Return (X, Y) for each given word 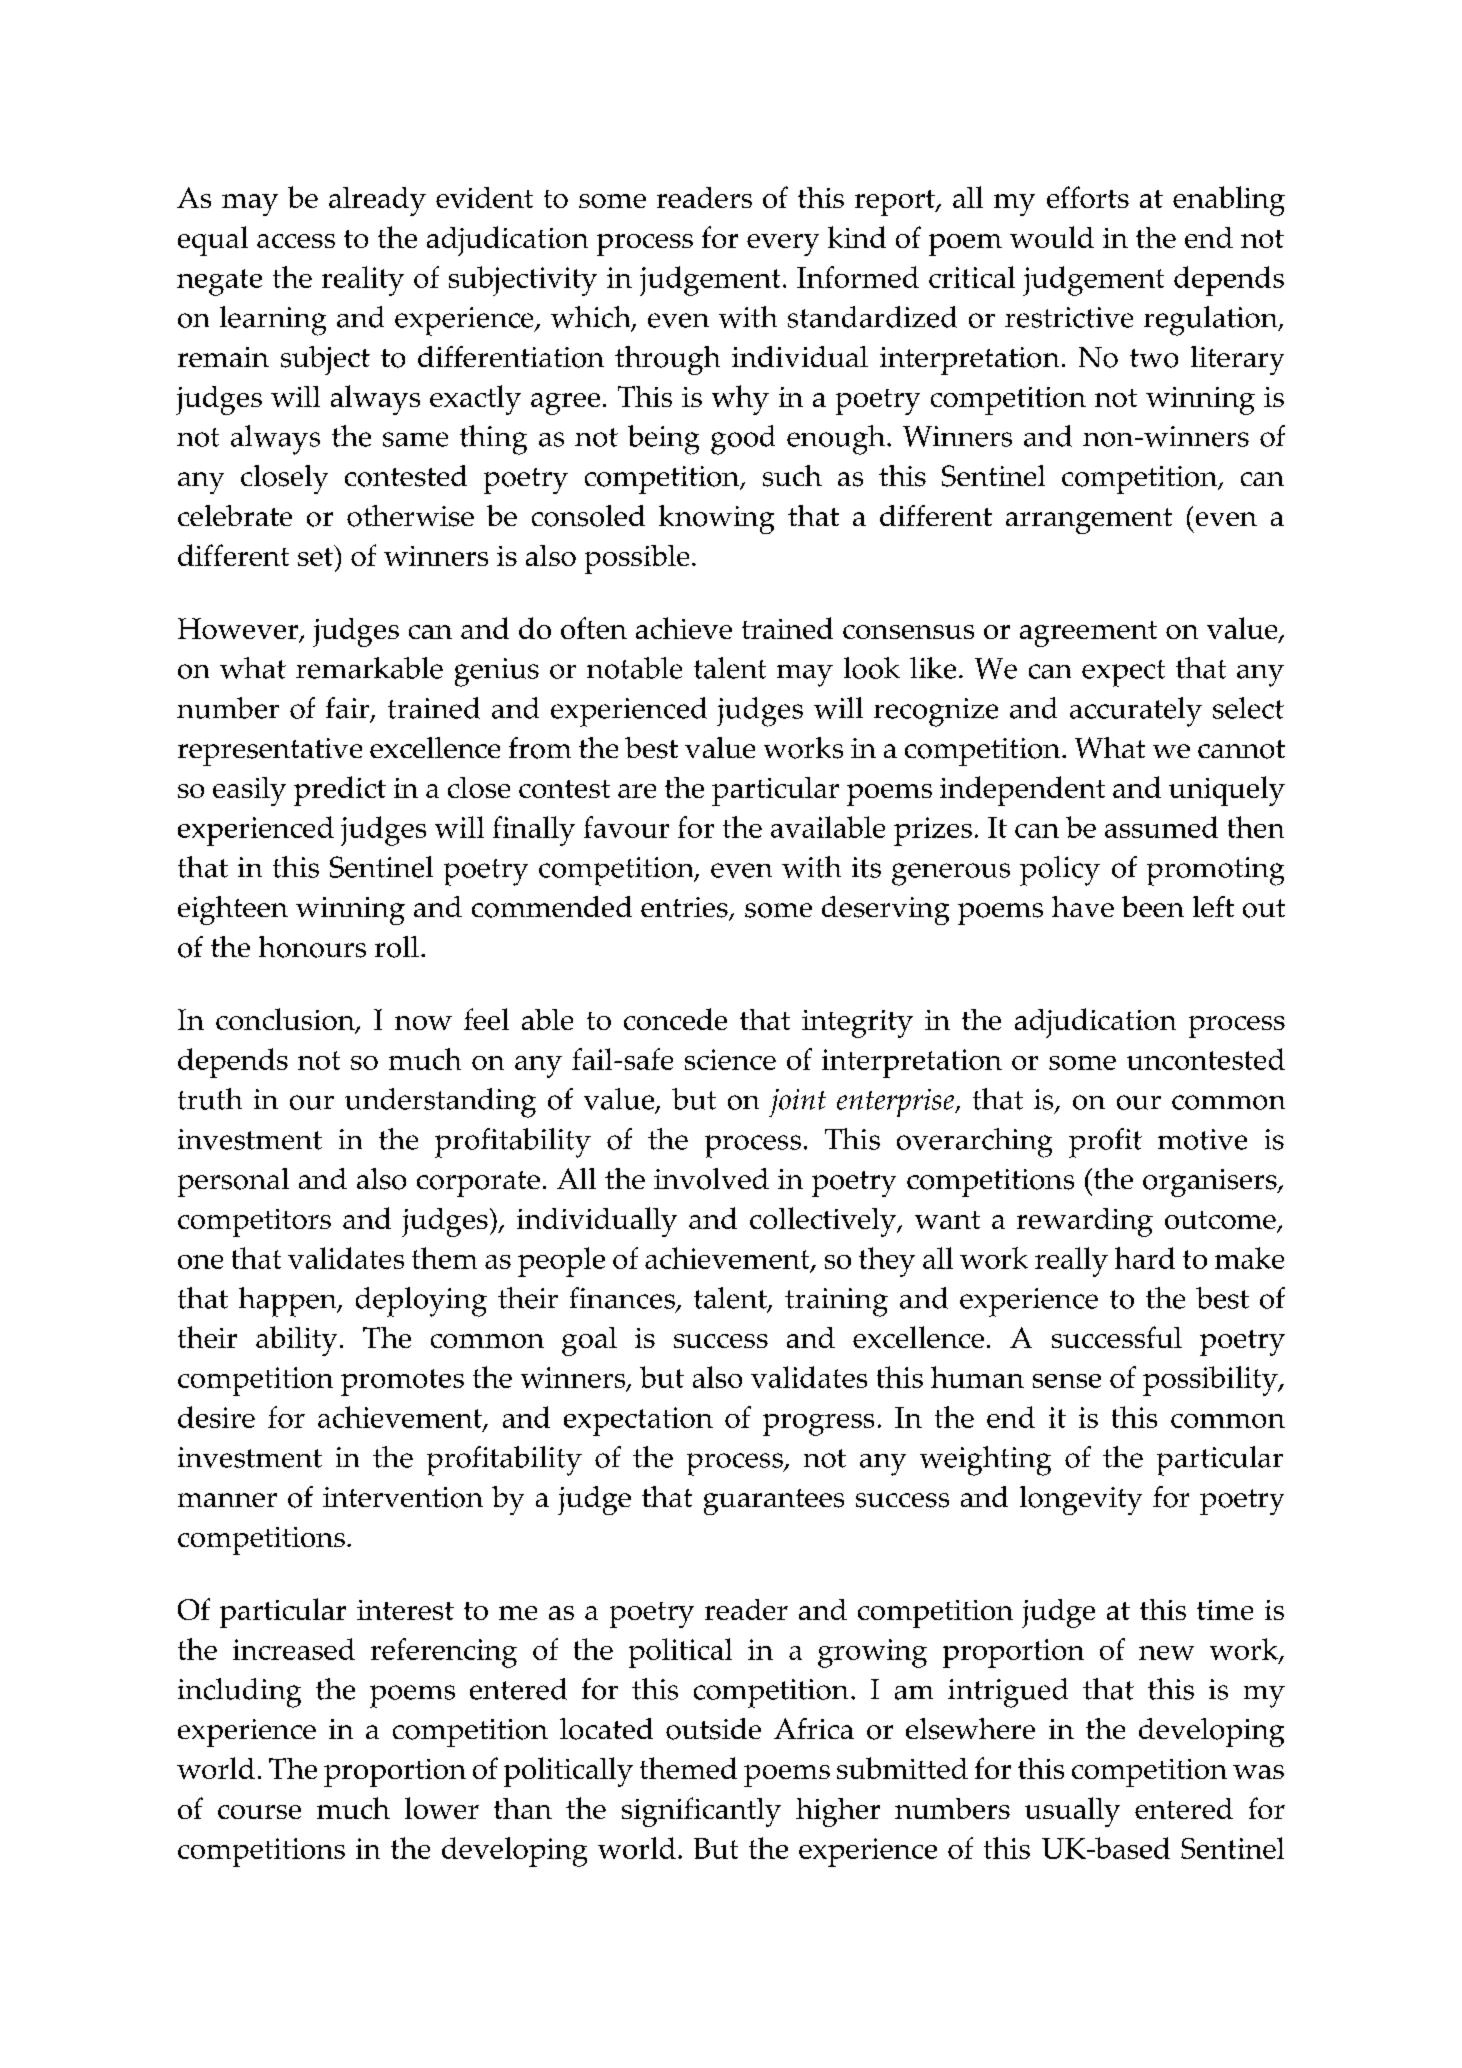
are (637, 791)
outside (713, 1729)
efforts (1088, 197)
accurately (1136, 712)
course (259, 1812)
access (296, 241)
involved (711, 1179)
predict (340, 791)
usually (1072, 1812)
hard (1145, 1258)
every (783, 245)
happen (289, 1302)
